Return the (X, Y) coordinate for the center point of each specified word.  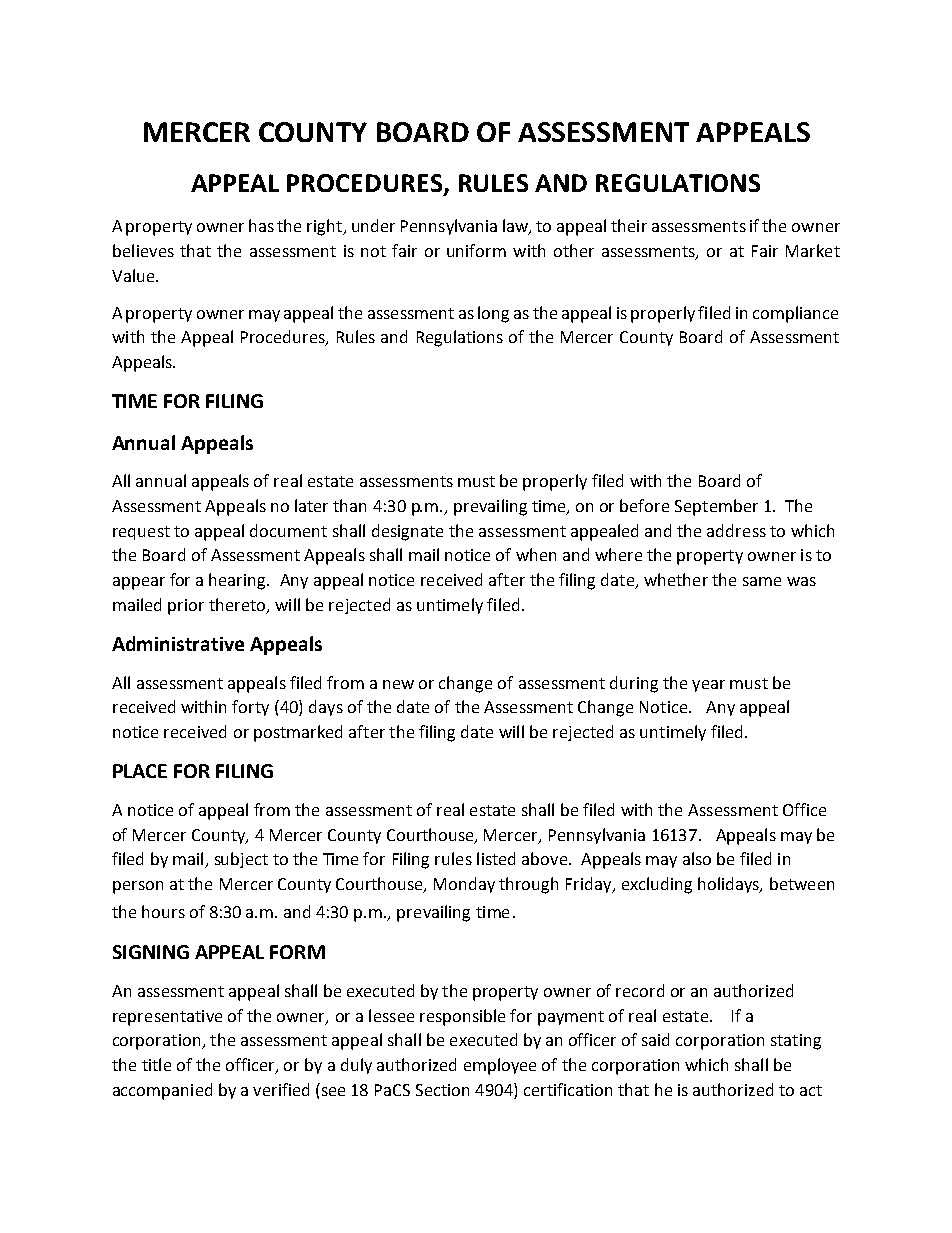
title (156, 1064)
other (574, 250)
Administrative (178, 643)
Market (813, 250)
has (261, 225)
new (398, 684)
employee (500, 1066)
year (708, 686)
